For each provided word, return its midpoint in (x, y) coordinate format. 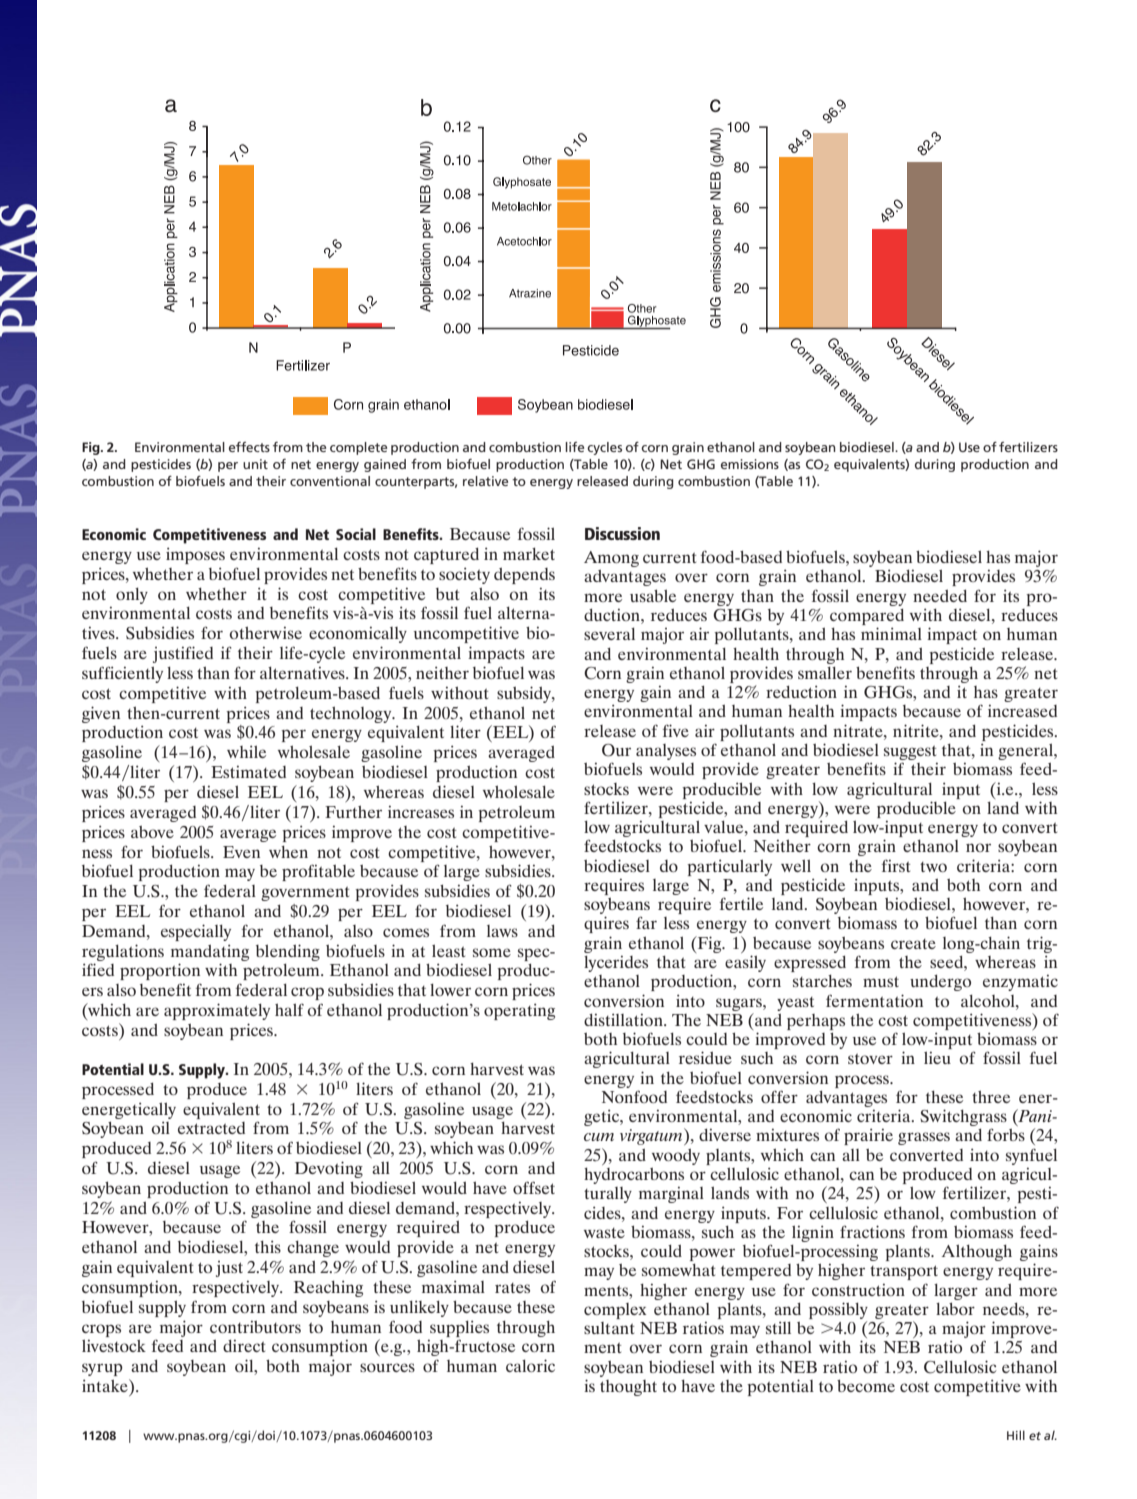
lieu (937, 1057)
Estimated (248, 772)
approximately (217, 1011)
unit (255, 464)
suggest (910, 753)
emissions (750, 464)
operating (519, 1011)
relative (485, 481)
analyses (666, 752)
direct (244, 1346)
